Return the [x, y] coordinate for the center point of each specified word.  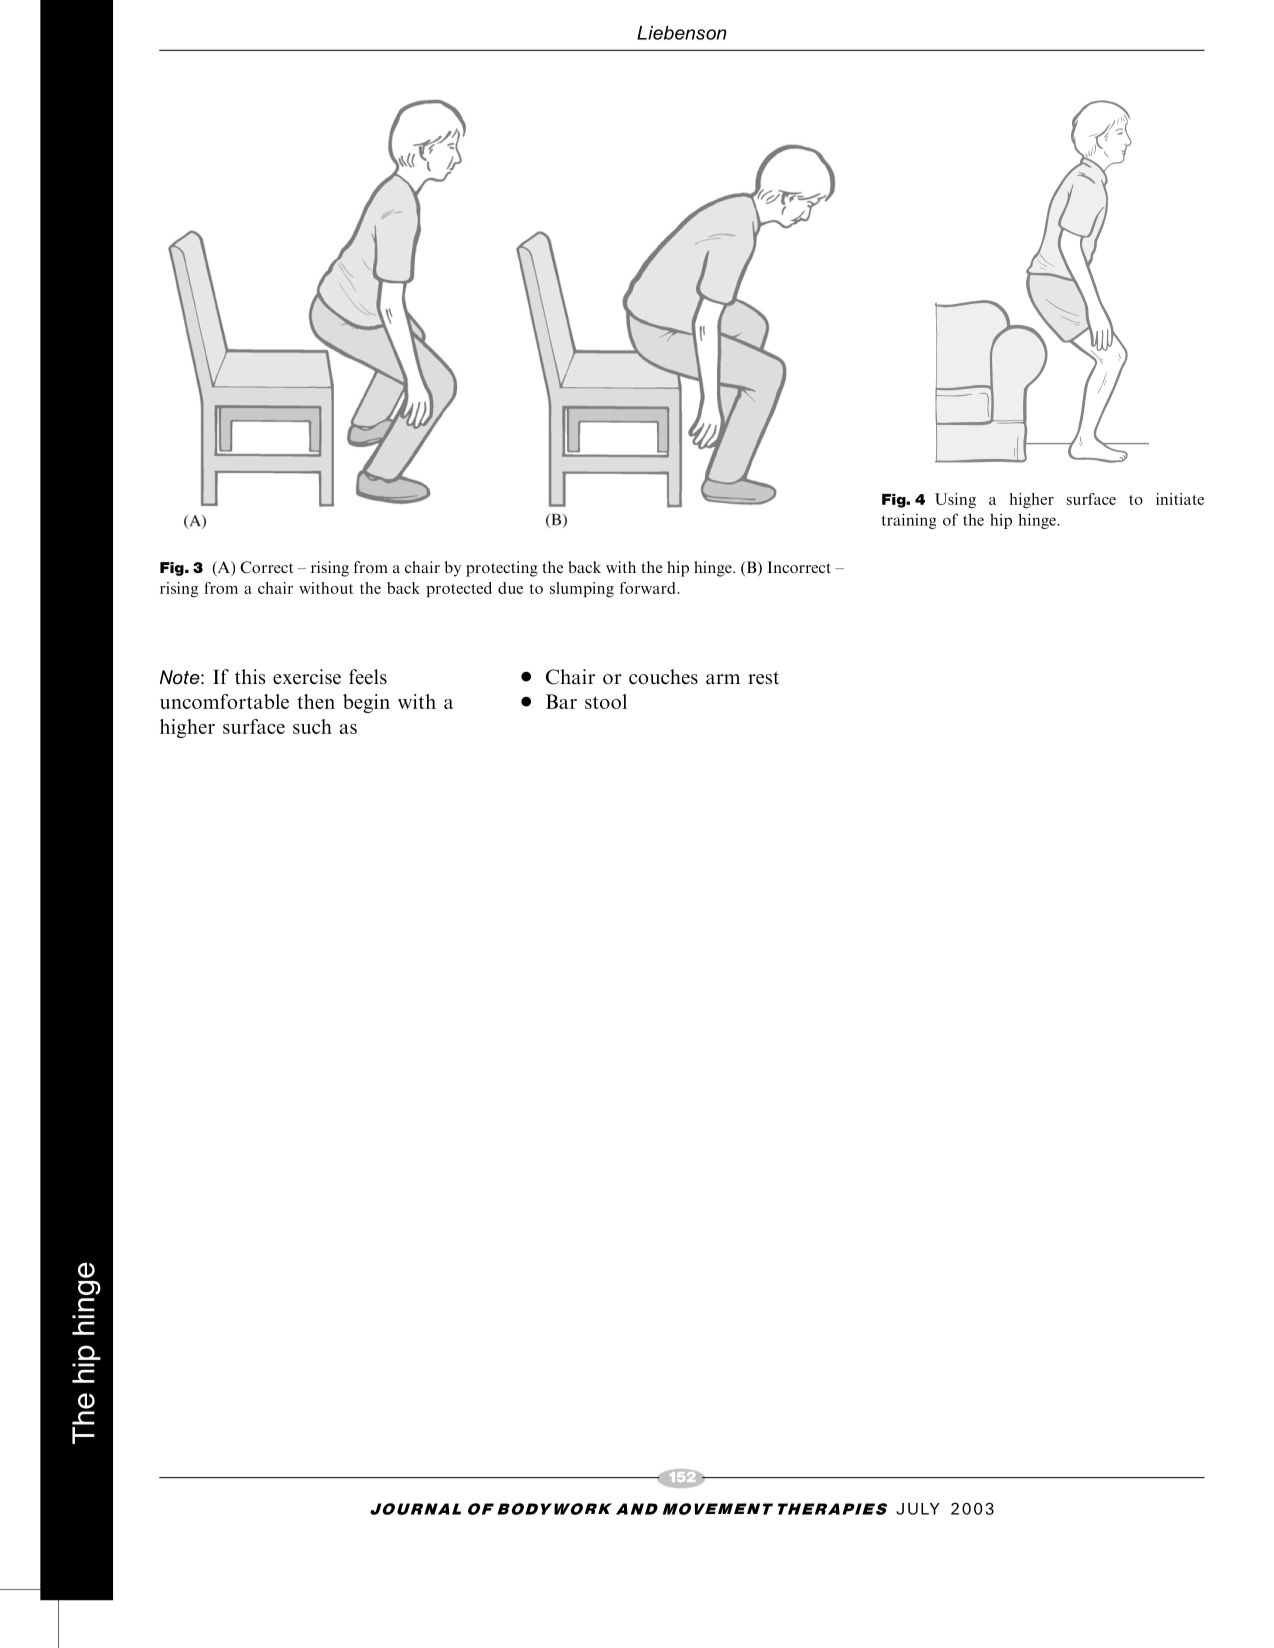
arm [723, 679]
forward [649, 588]
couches [663, 677]
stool [606, 701]
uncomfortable [224, 701]
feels [368, 676]
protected [459, 589]
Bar [561, 701]
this [250, 676]
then [316, 701]
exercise [307, 676]
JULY [918, 1509]
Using [955, 500]
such [312, 726]
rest [763, 677]
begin [366, 703]
